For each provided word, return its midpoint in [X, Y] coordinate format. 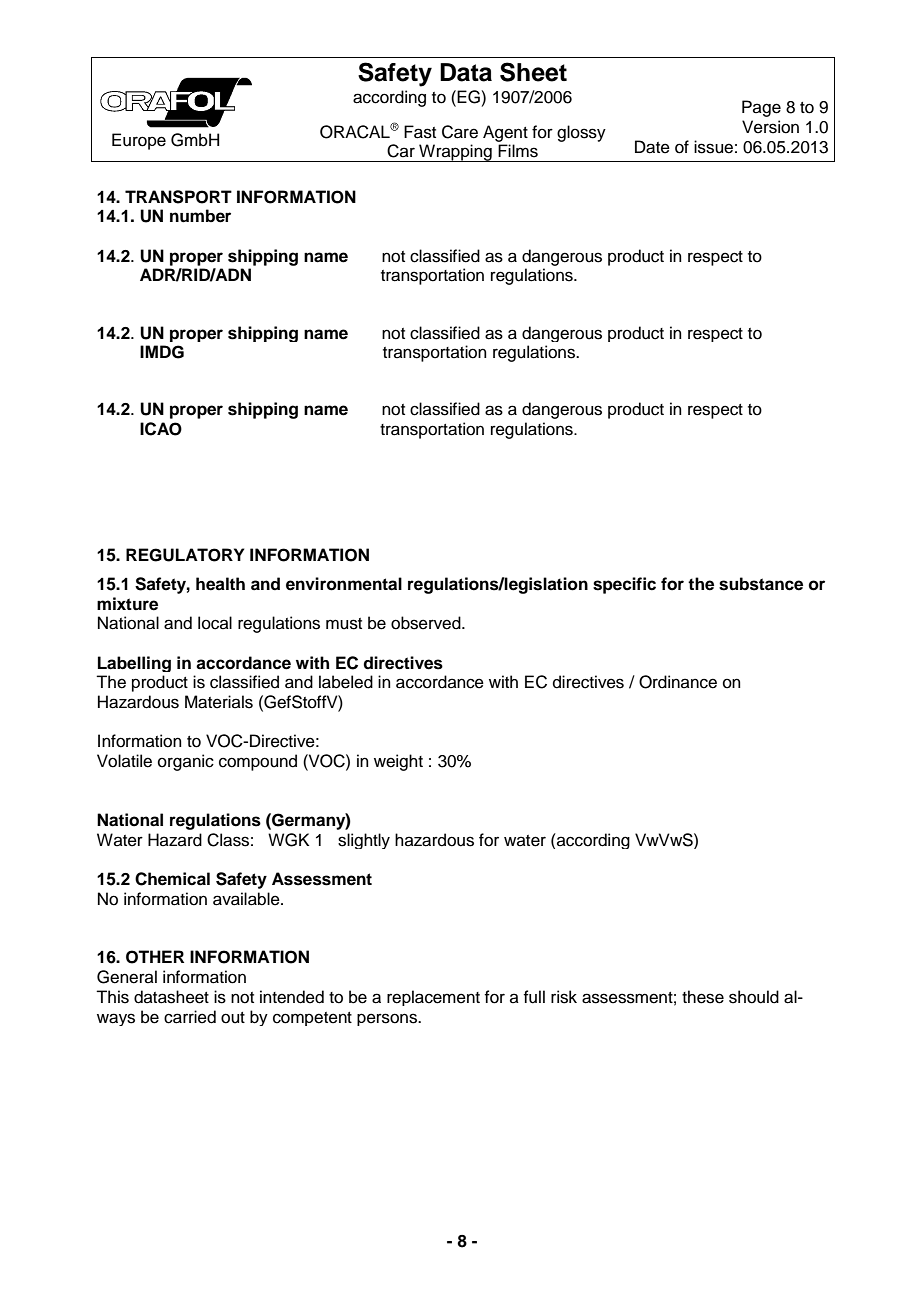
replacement [433, 998]
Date [652, 147]
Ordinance [678, 682]
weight [398, 762]
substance [761, 584]
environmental [344, 584]
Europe [139, 141]
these [703, 997]
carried [190, 1017]
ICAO [161, 429]
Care [460, 132]
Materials [219, 702]
